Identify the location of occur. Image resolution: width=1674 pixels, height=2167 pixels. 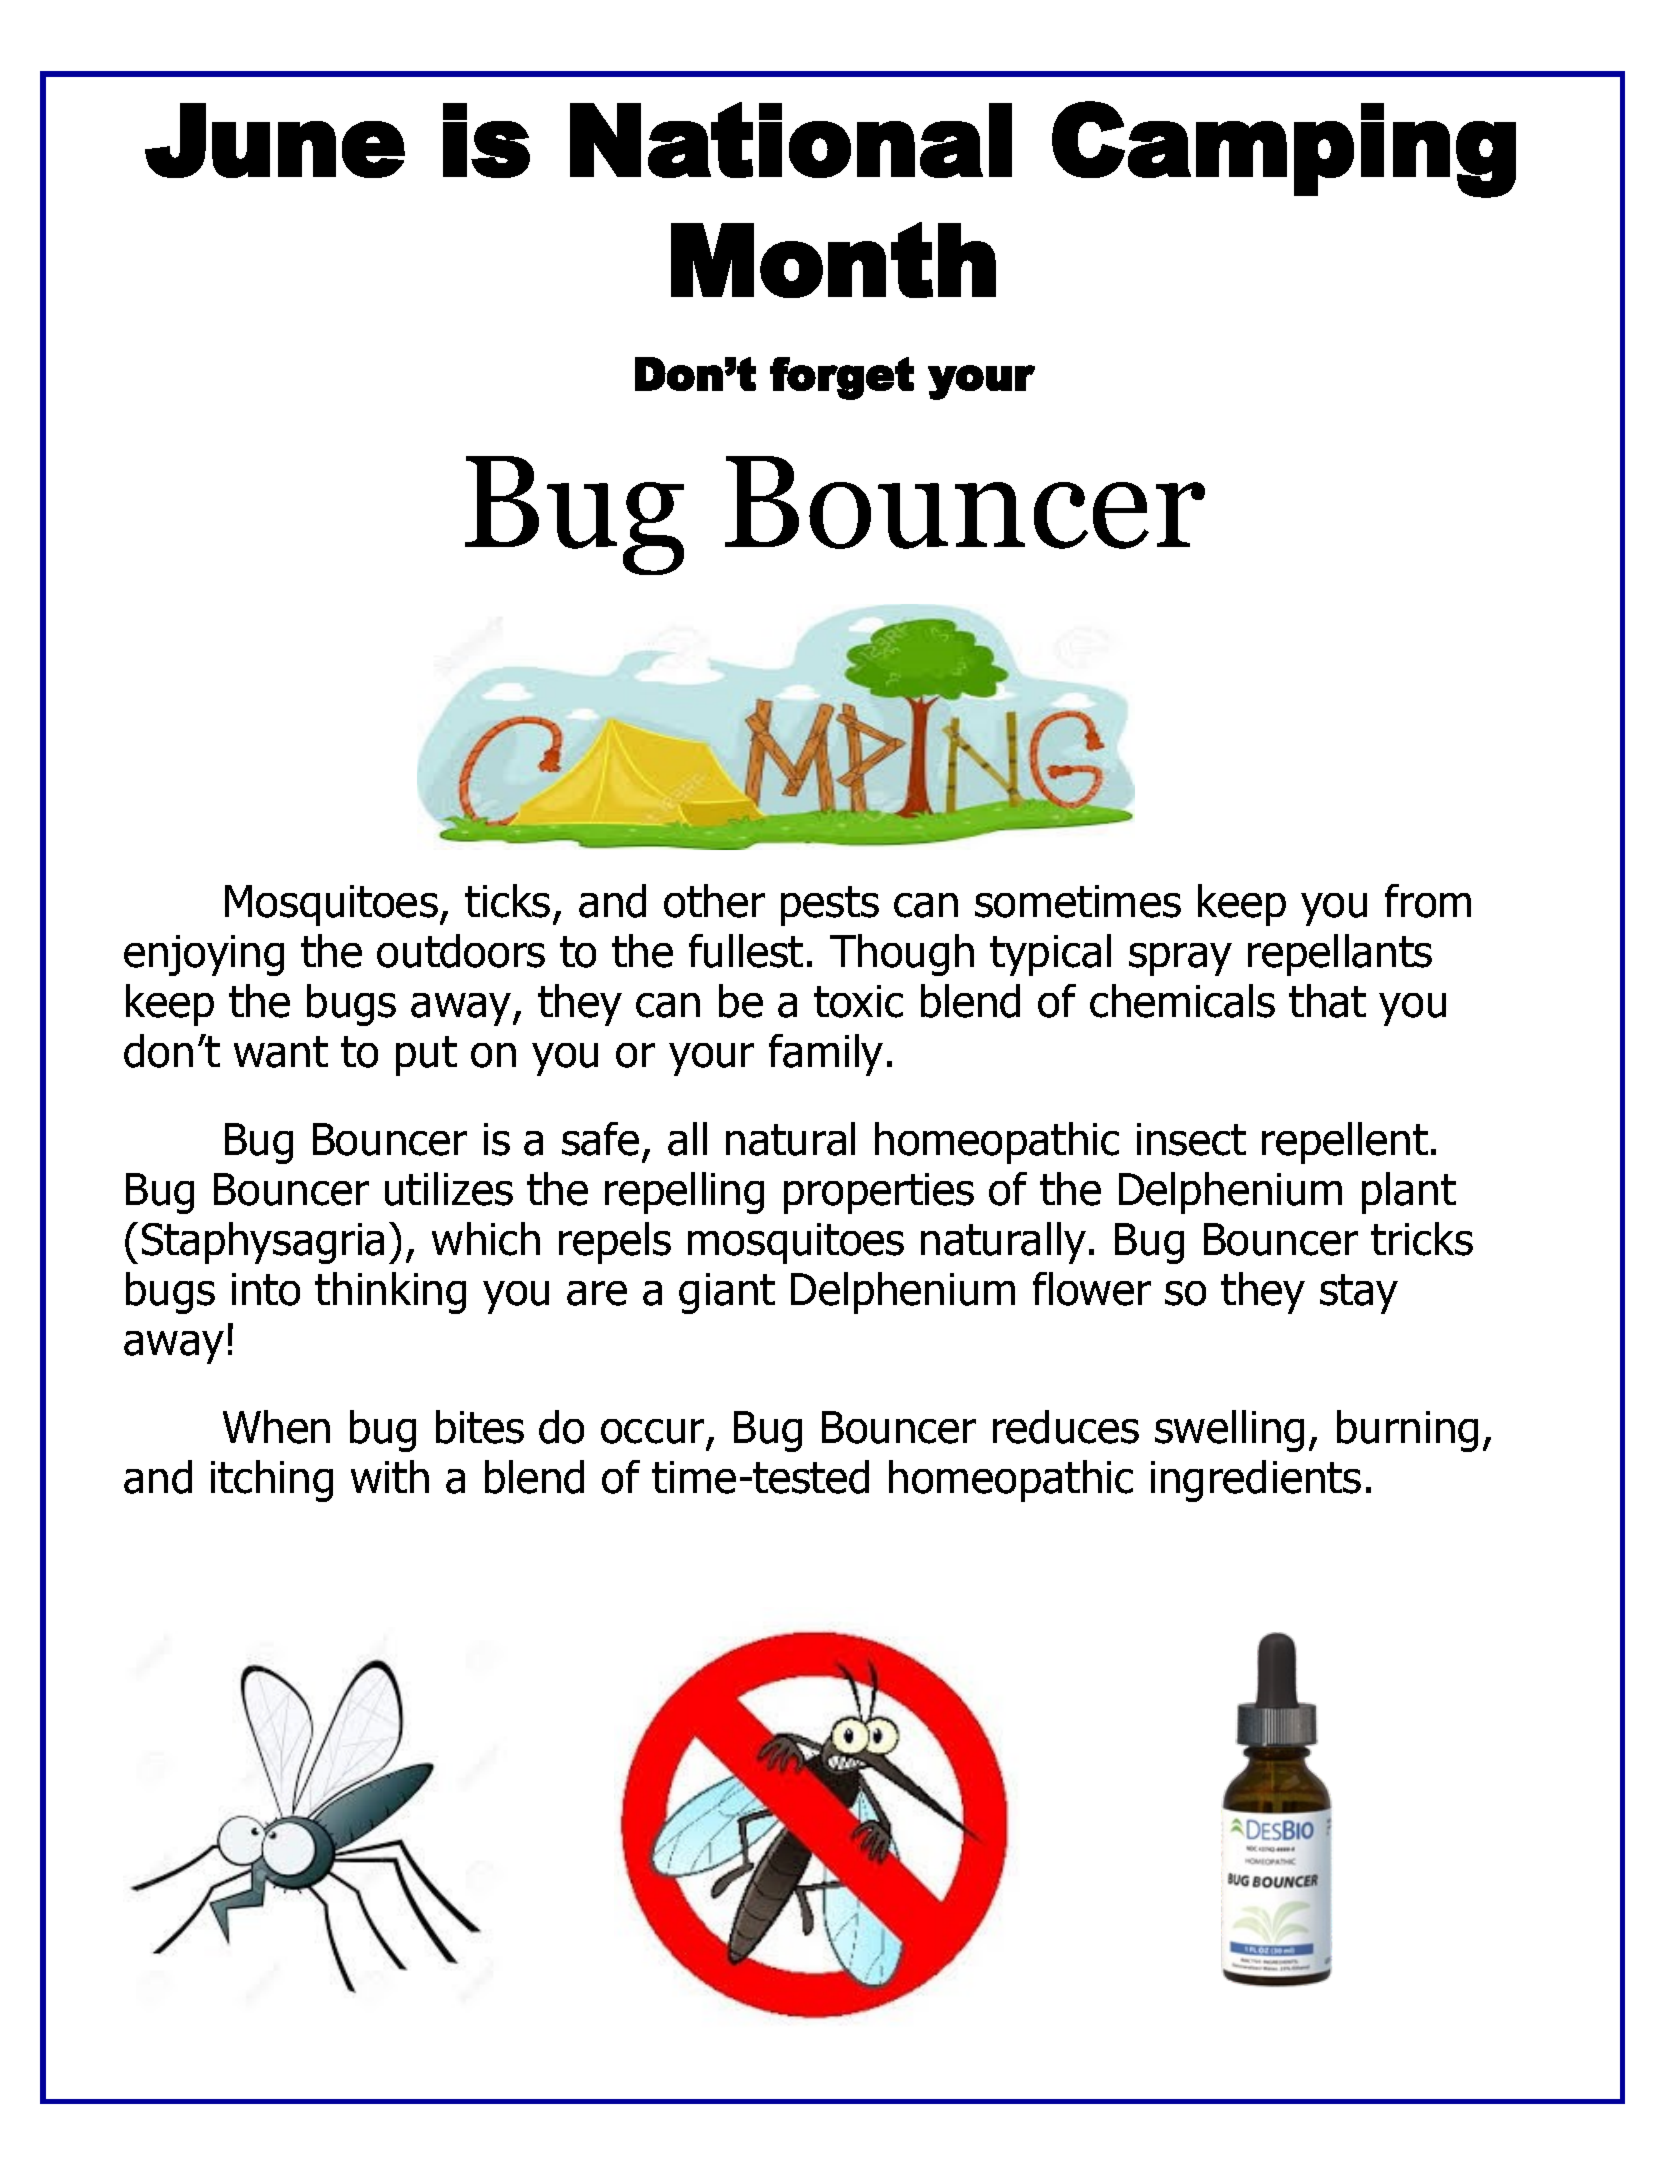
(652, 1431).
